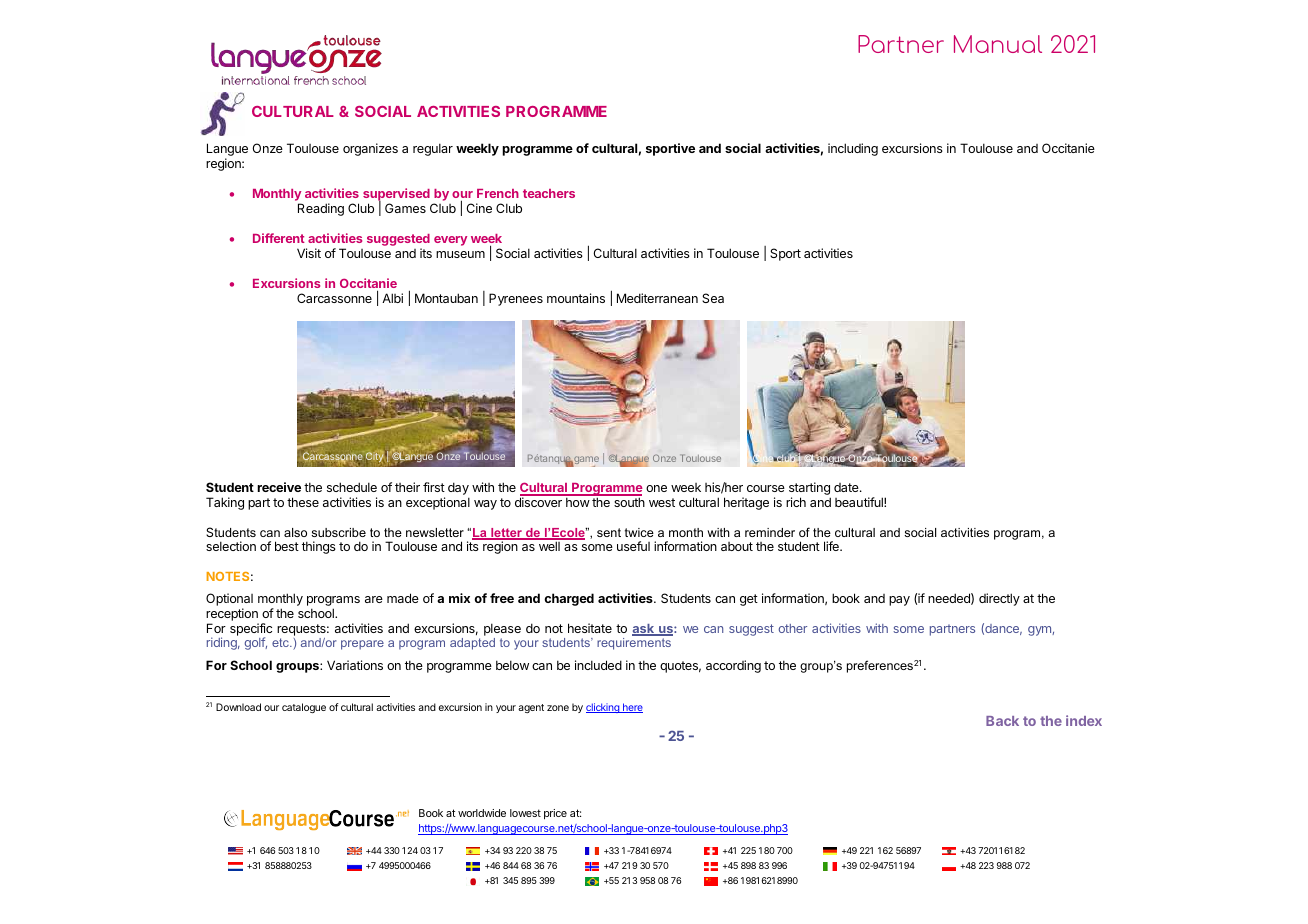 The width and height of the screenshot is (1308, 924). Describe the element at coordinates (746, 503) in the screenshot. I see `heritage` at that location.
